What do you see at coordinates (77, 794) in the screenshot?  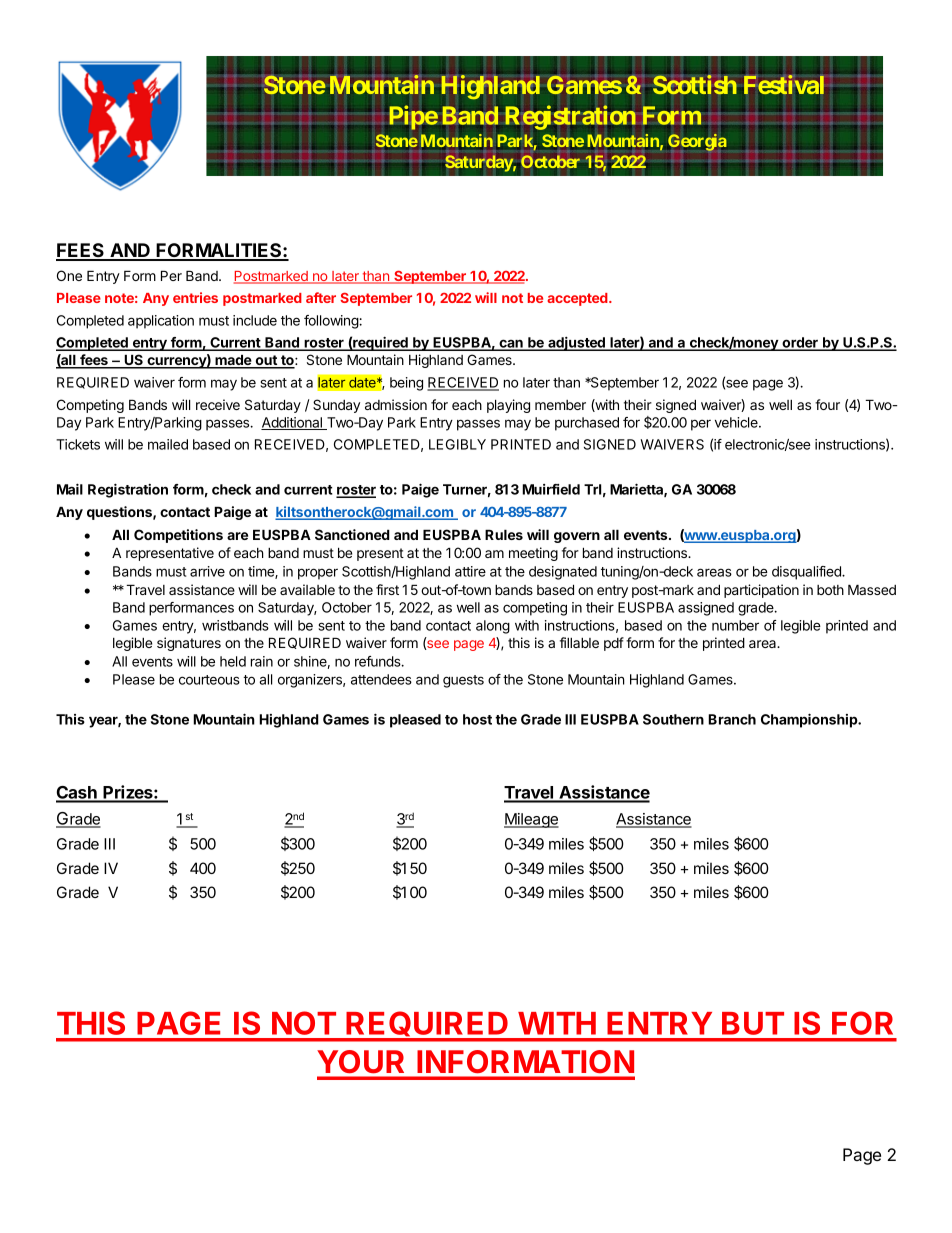 I see `Cash` at bounding box center [77, 794].
